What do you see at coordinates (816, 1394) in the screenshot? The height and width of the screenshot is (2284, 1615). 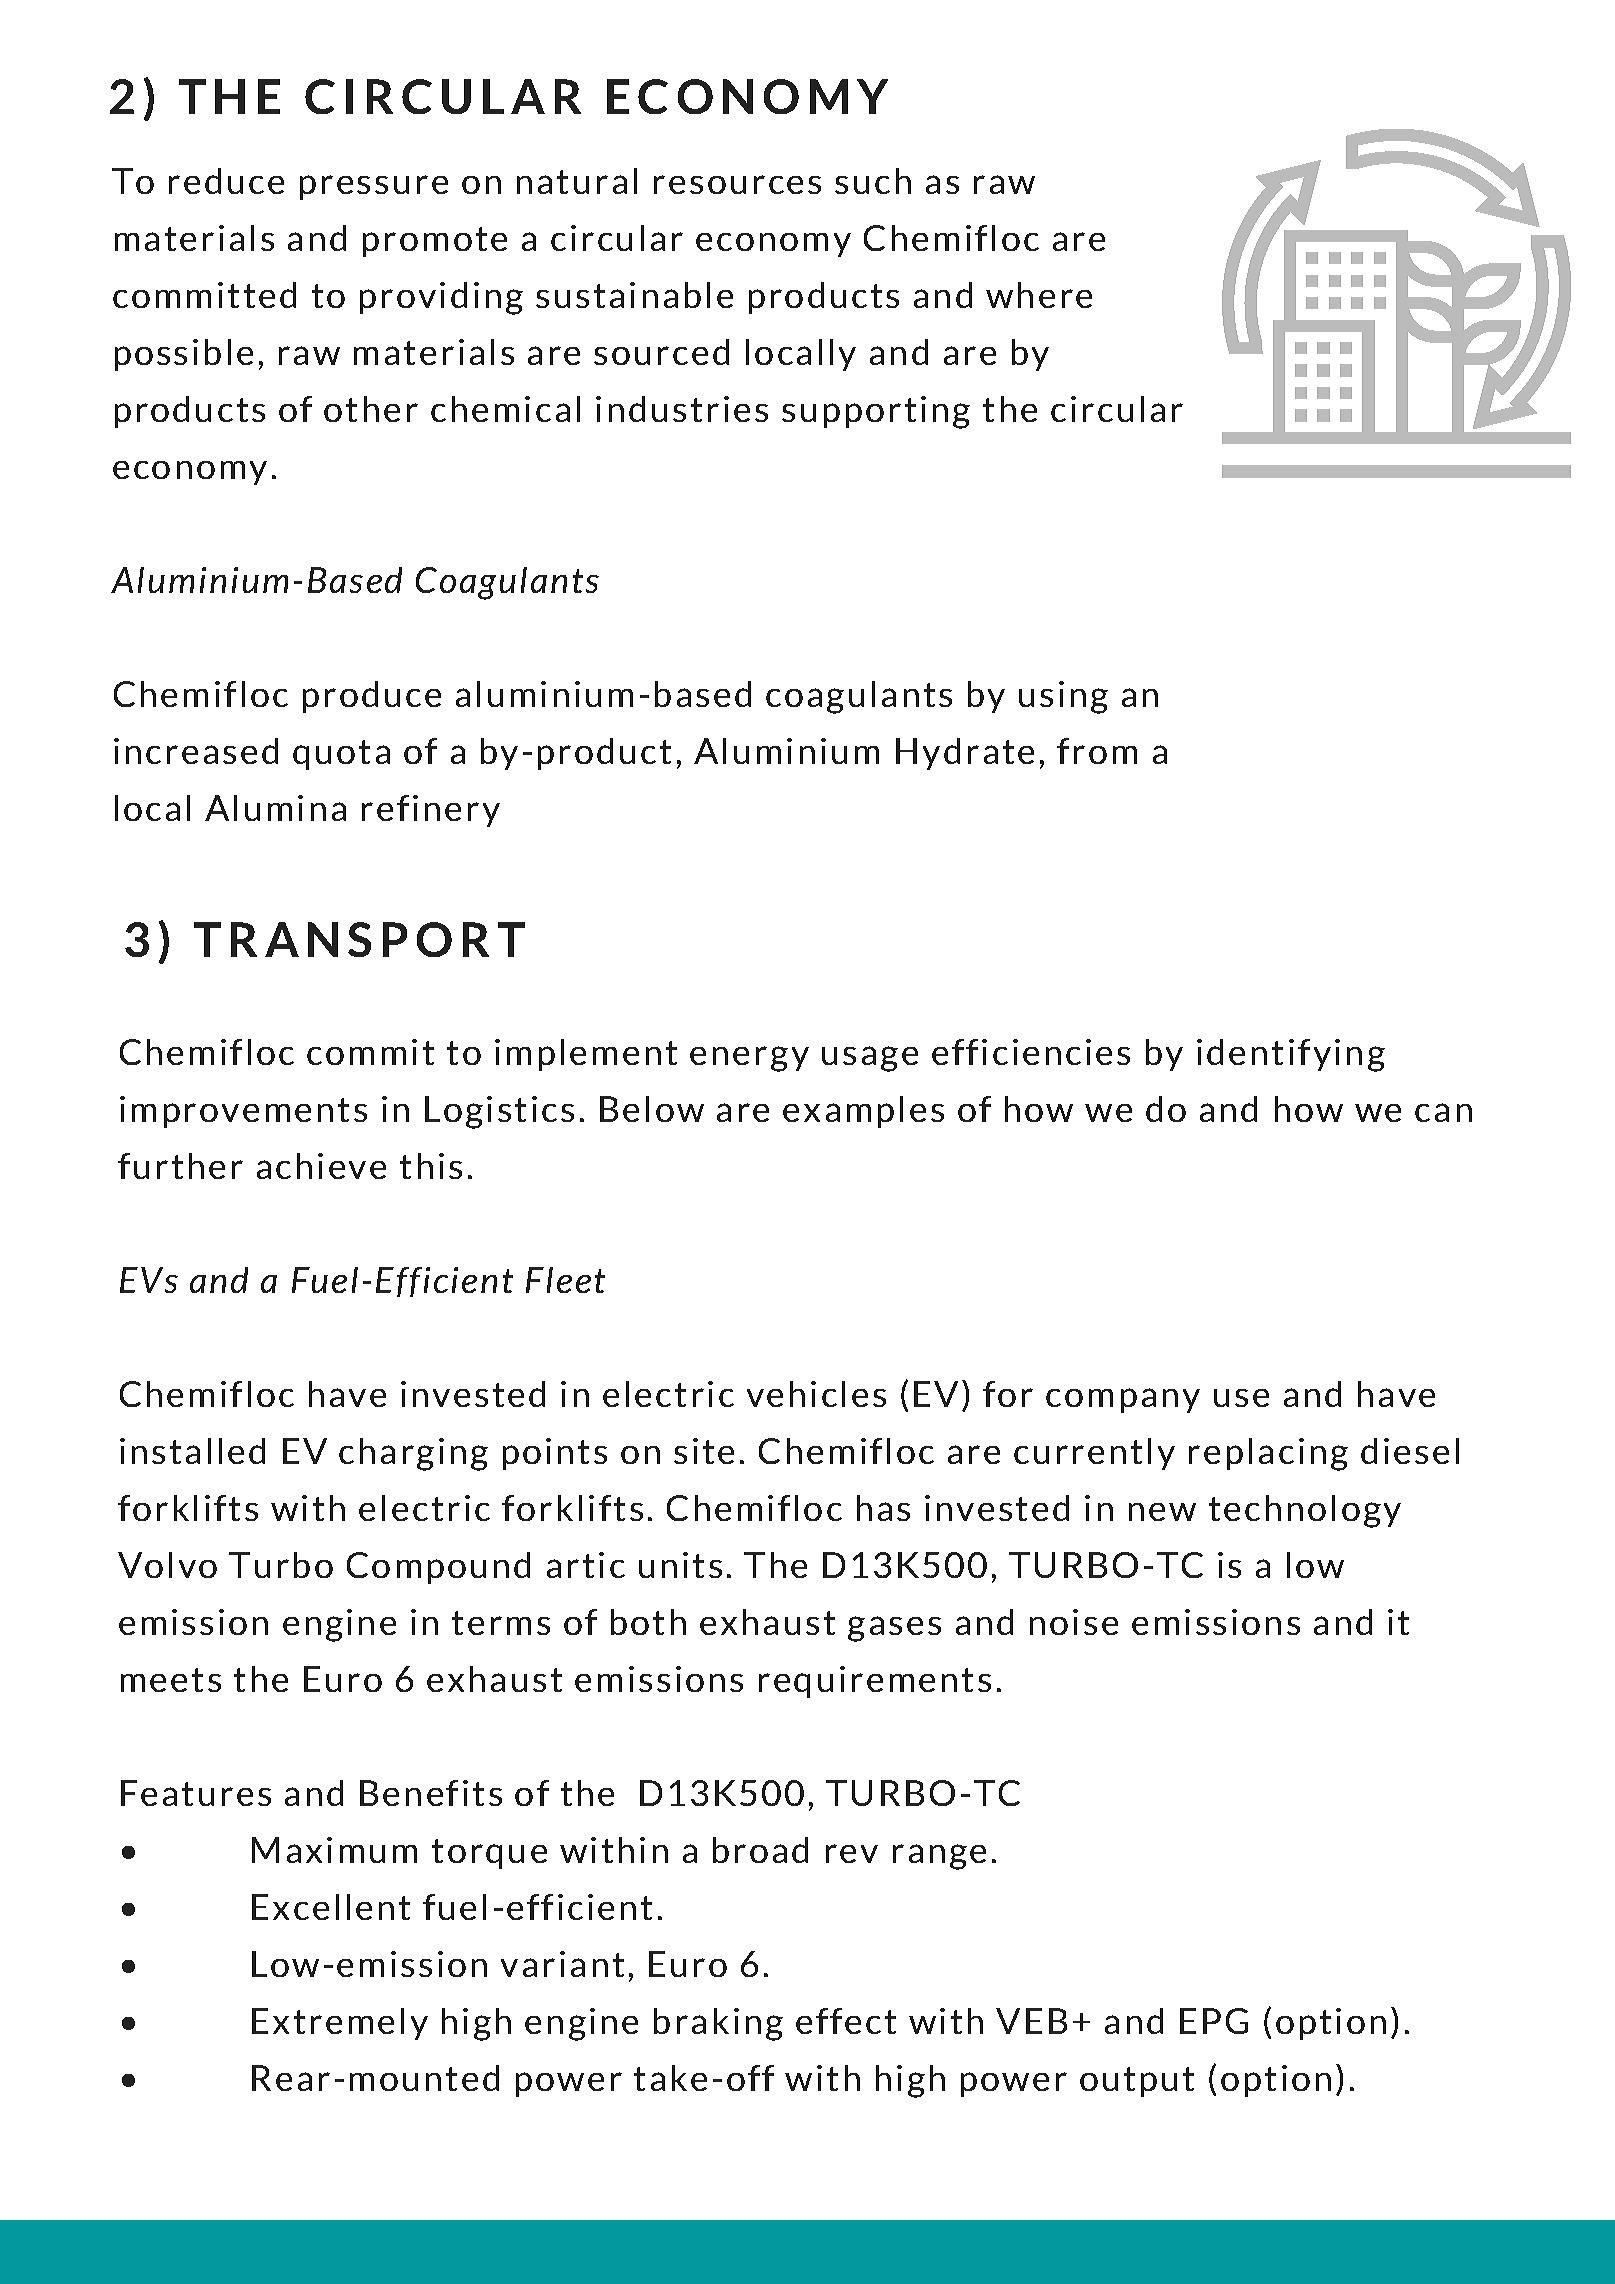 I see `vehicles` at bounding box center [816, 1394].
